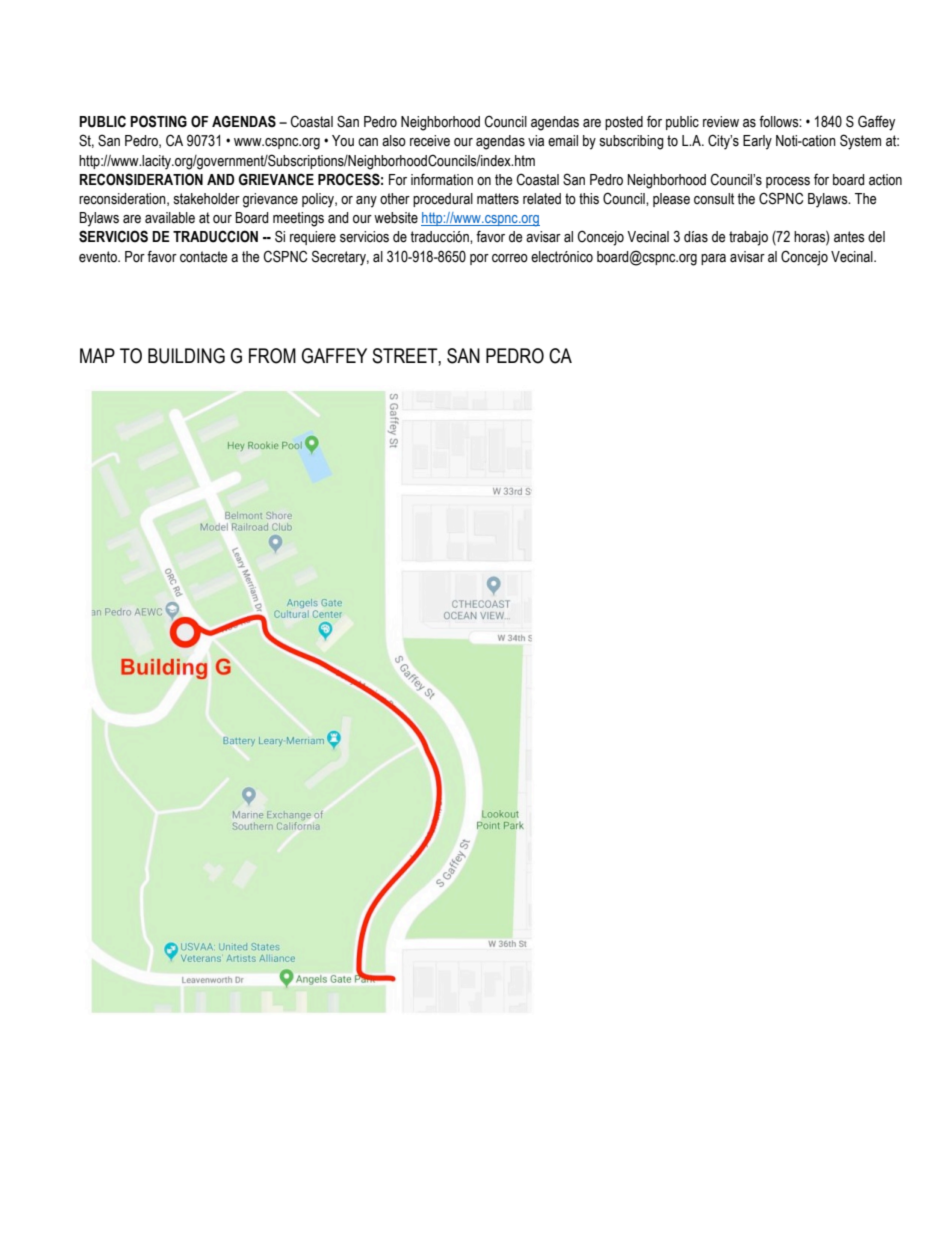  Describe the element at coordinates (207, 199) in the screenshot. I see `stakeholder` at that location.
